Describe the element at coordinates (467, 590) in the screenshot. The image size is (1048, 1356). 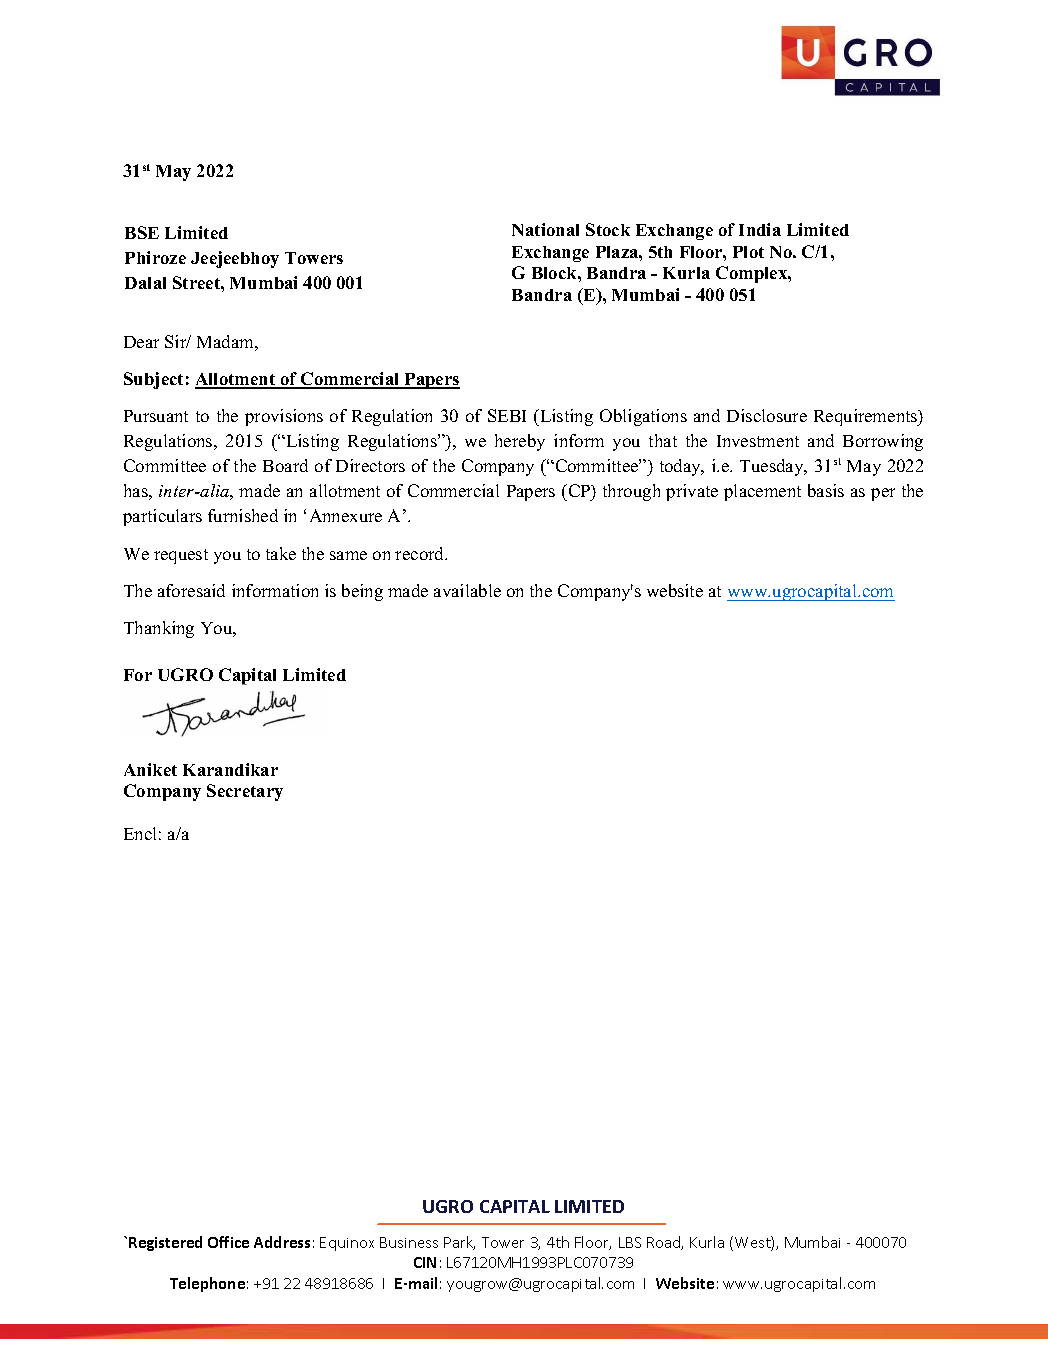
I see `available` at that location.
